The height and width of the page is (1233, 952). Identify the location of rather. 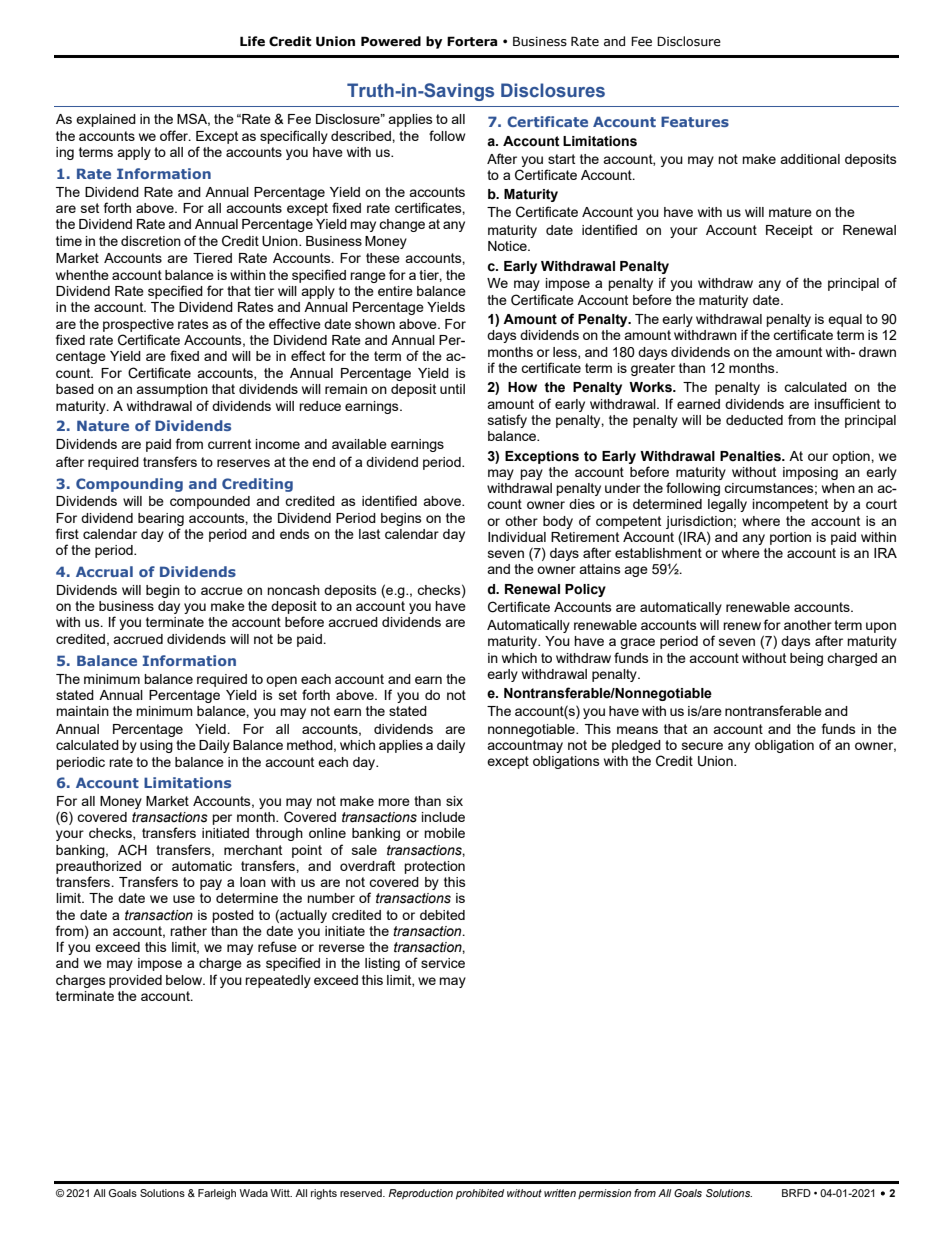
(188, 931).
